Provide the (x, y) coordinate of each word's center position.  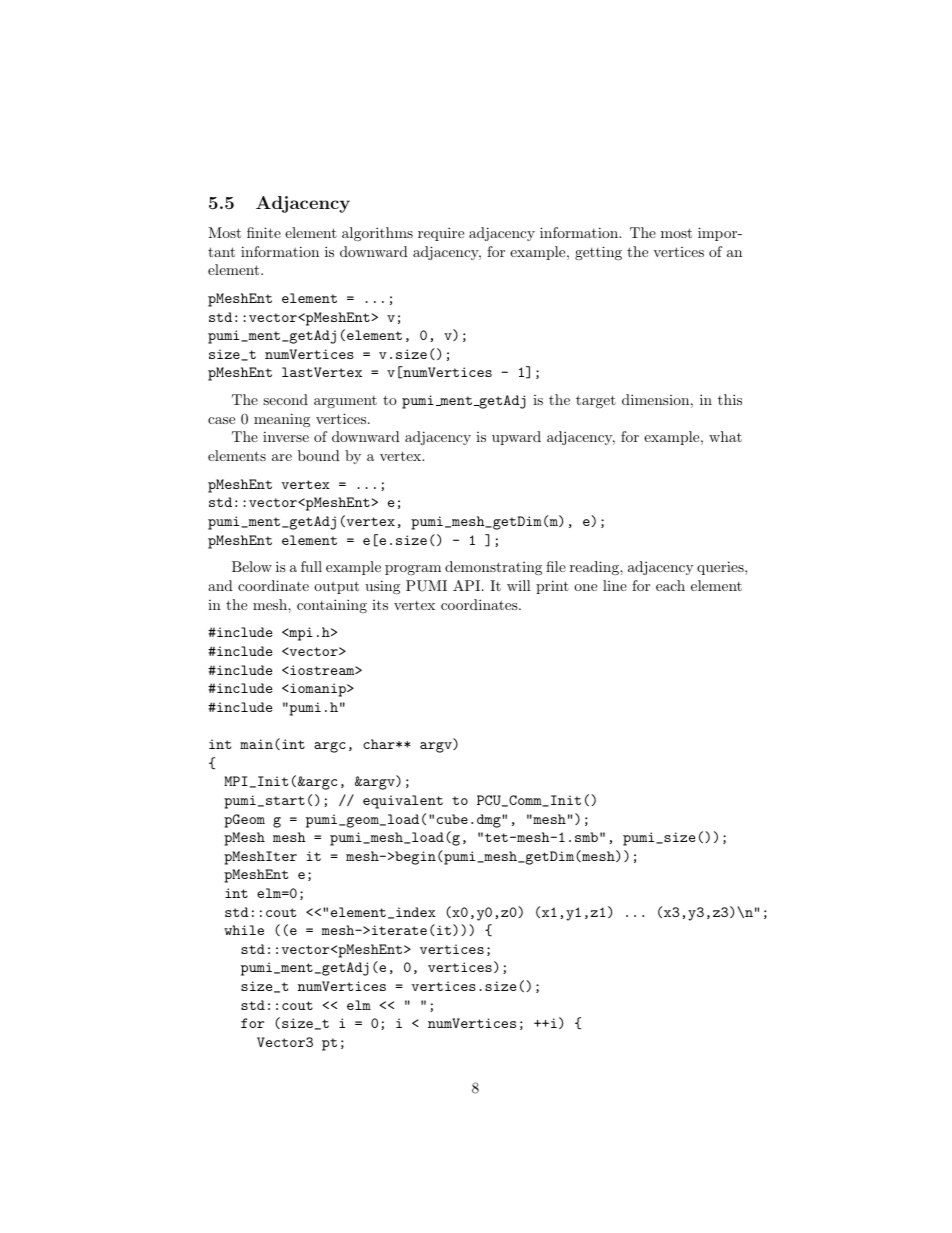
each (670, 585)
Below (252, 566)
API (466, 585)
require (441, 234)
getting (598, 253)
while (244, 930)
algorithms (377, 234)
